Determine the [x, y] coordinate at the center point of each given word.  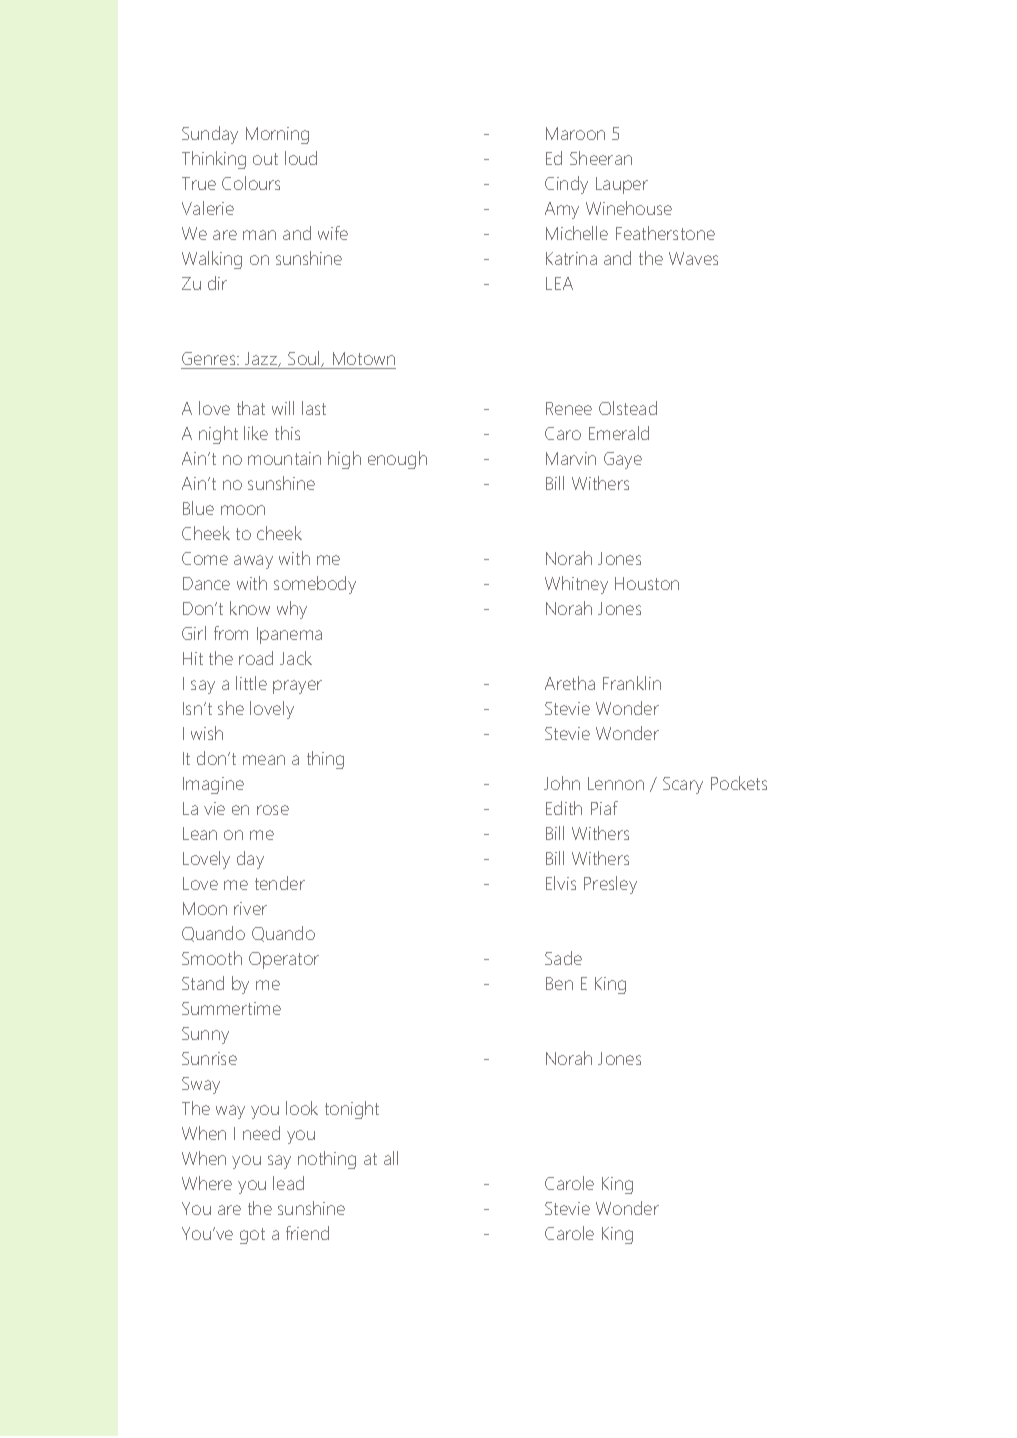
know [250, 608]
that [251, 408]
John [562, 783]
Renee [569, 408]
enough [397, 460]
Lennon [616, 783]
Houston [647, 583]
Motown [363, 360]
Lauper [622, 185]
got [252, 1236]
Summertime [231, 1008]
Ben [559, 983]
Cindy [566, 185]
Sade [563, 958]
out [265, 159]
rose [273, 810]
